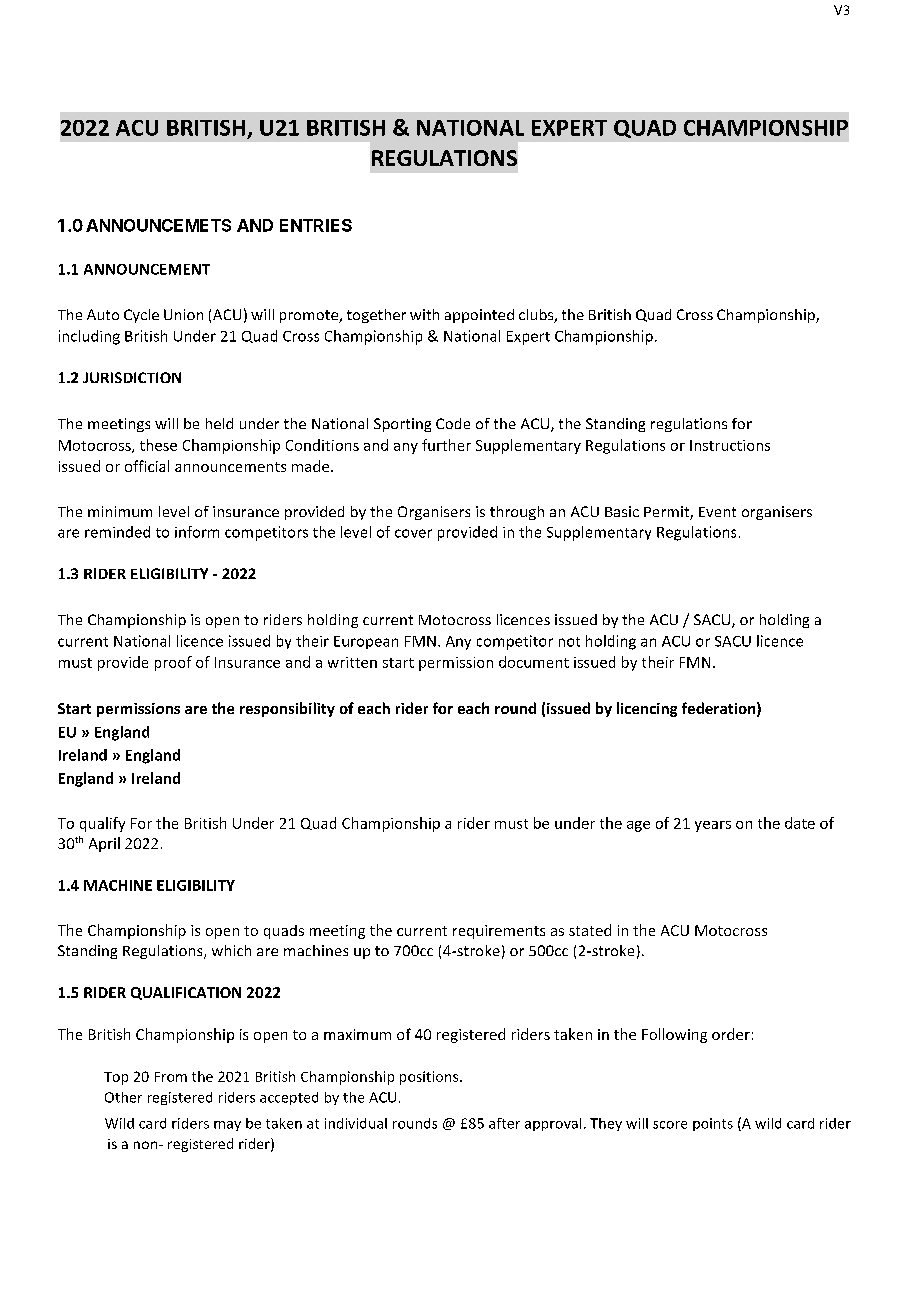  I want to click on requirements, so click(499, 932).
